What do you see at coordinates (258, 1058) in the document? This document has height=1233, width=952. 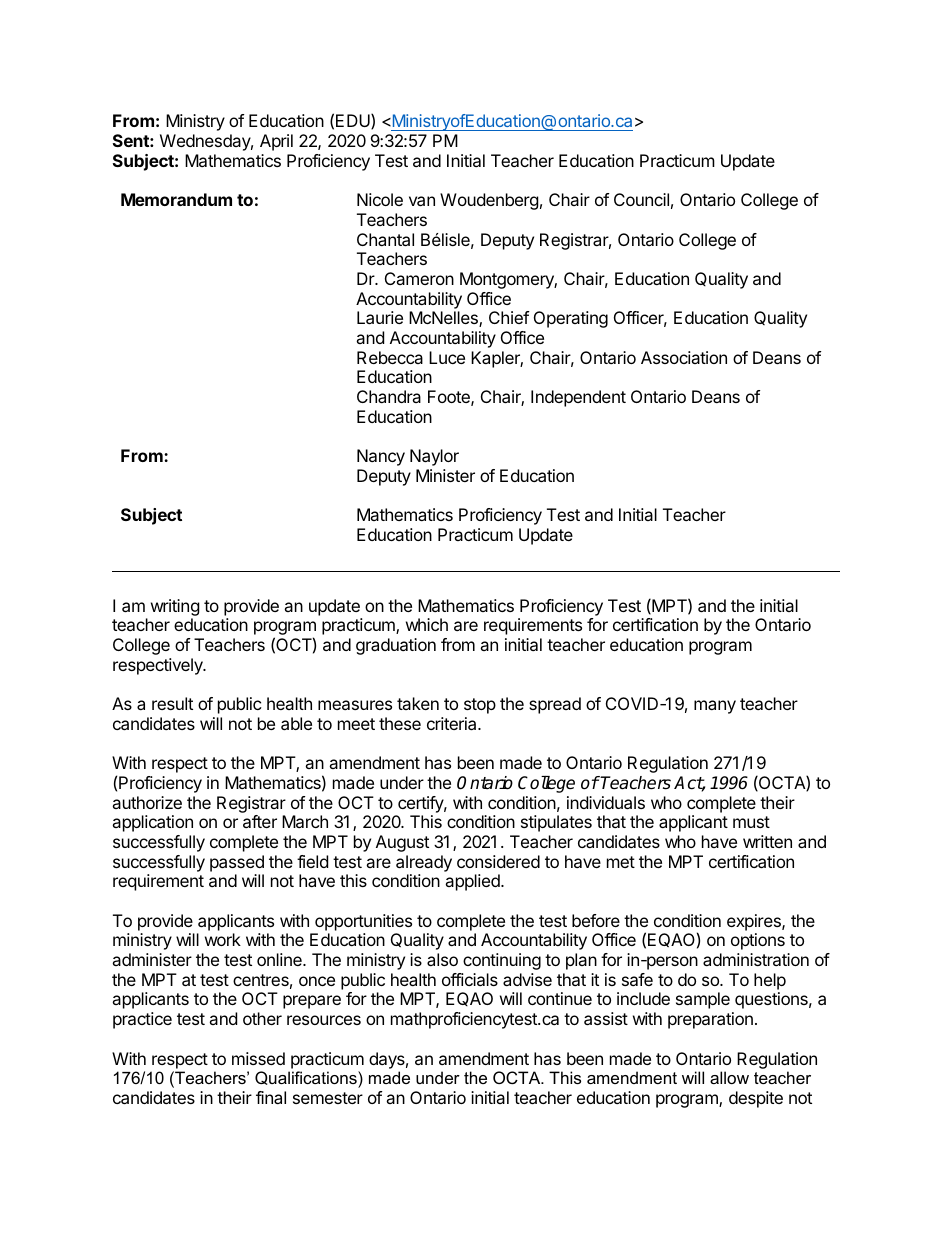 I see `missed` at bounding box center [258, 1058].
